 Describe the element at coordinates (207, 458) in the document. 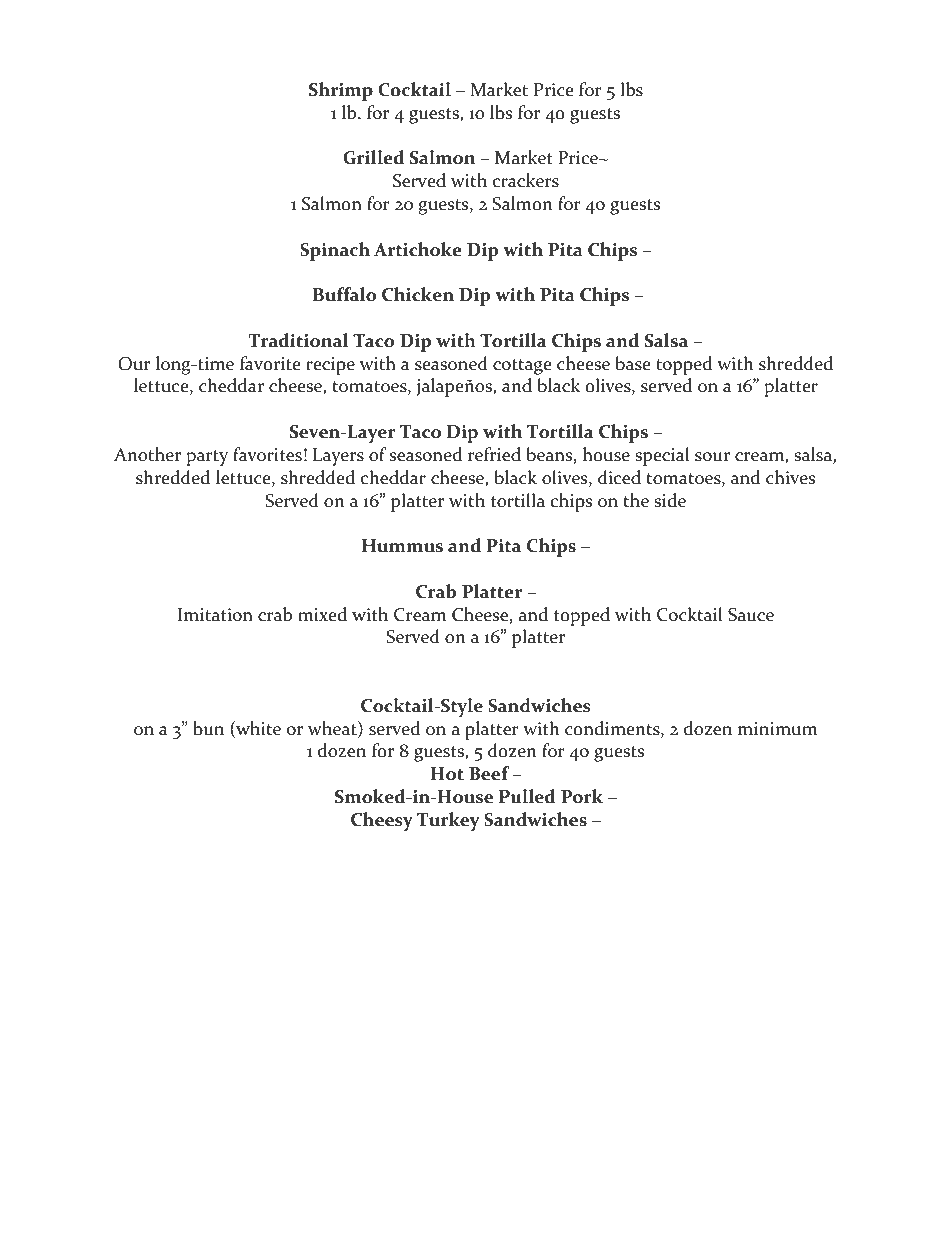

I see `party` at that location.
